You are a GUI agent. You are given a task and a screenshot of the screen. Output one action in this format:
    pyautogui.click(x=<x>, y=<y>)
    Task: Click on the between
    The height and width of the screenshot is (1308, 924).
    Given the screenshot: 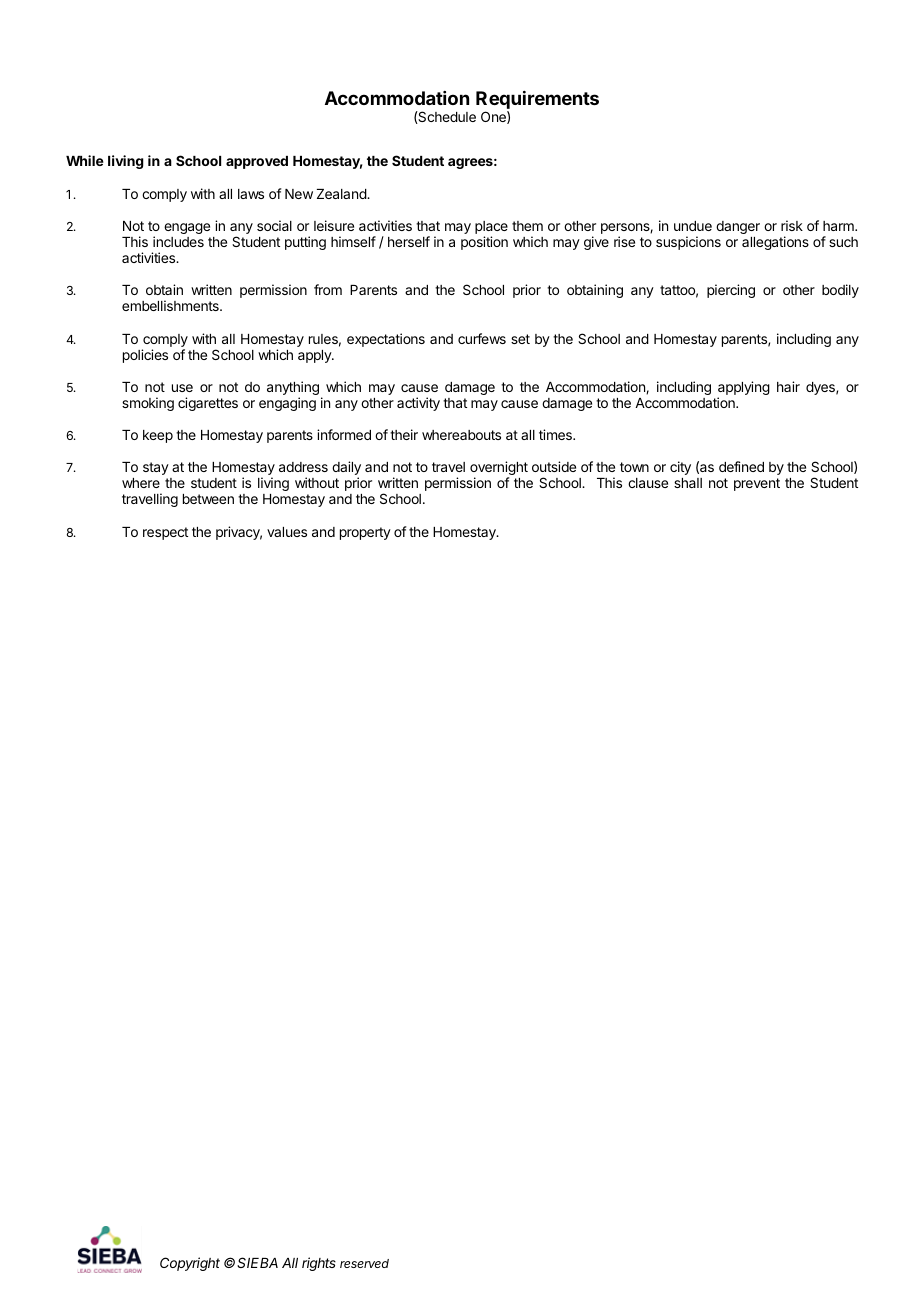 What is the action you would take?
    pyautogui.click(x=208, y=499)
